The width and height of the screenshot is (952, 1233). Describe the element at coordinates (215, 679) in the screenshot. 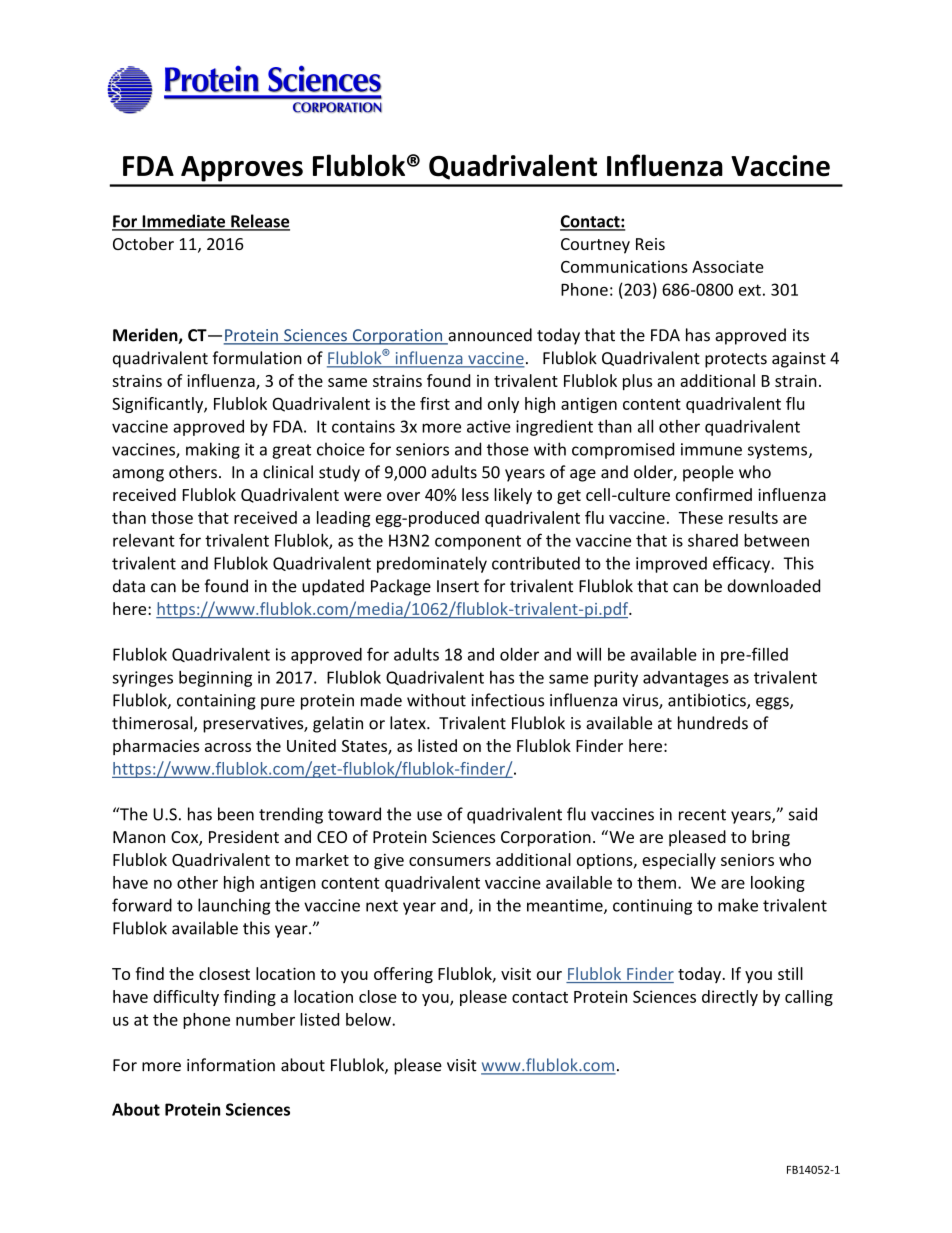

I see `beginning` at that location.
